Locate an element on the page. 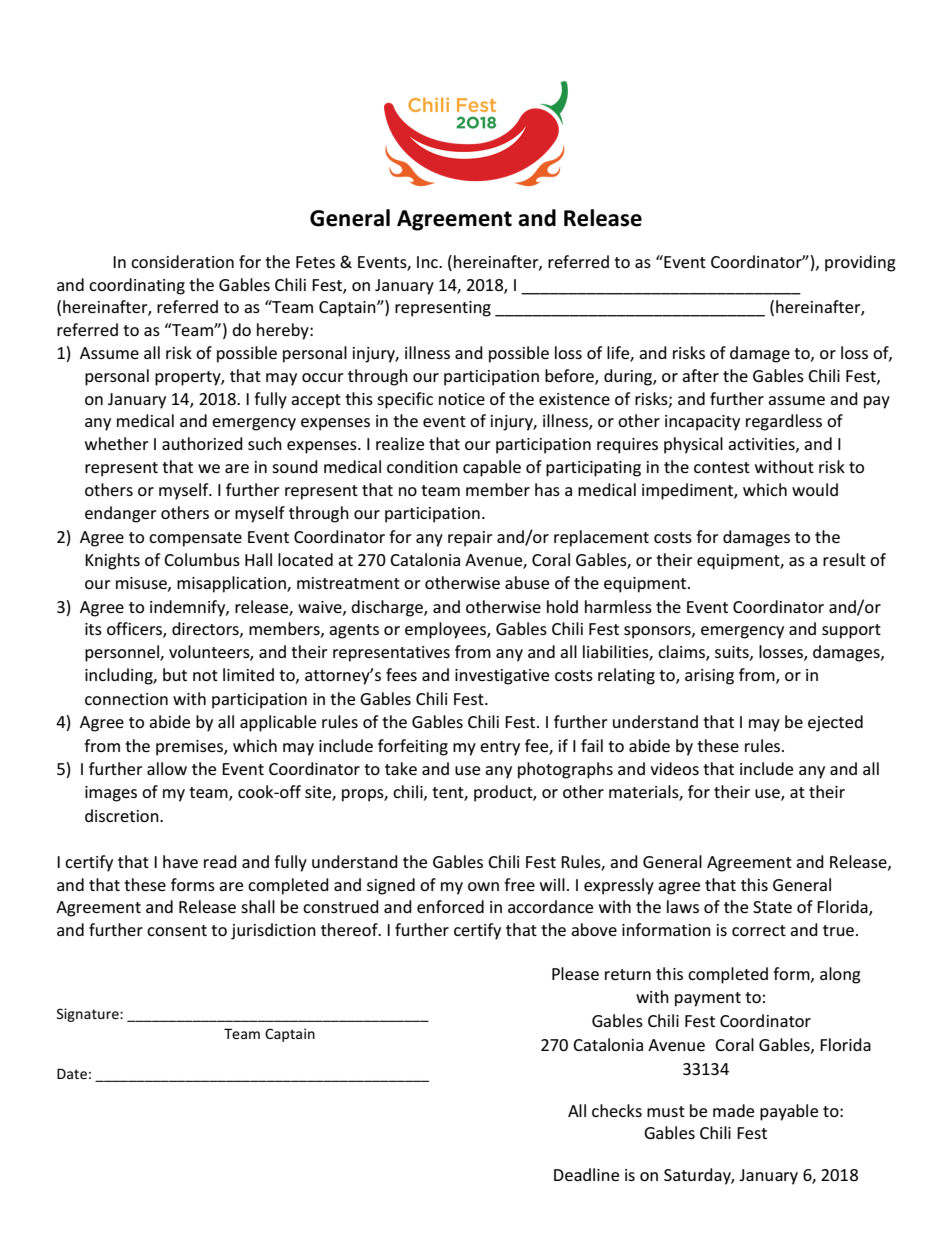 This document has height=1233, width=952. payable is located at coordinates (789, 1112).
